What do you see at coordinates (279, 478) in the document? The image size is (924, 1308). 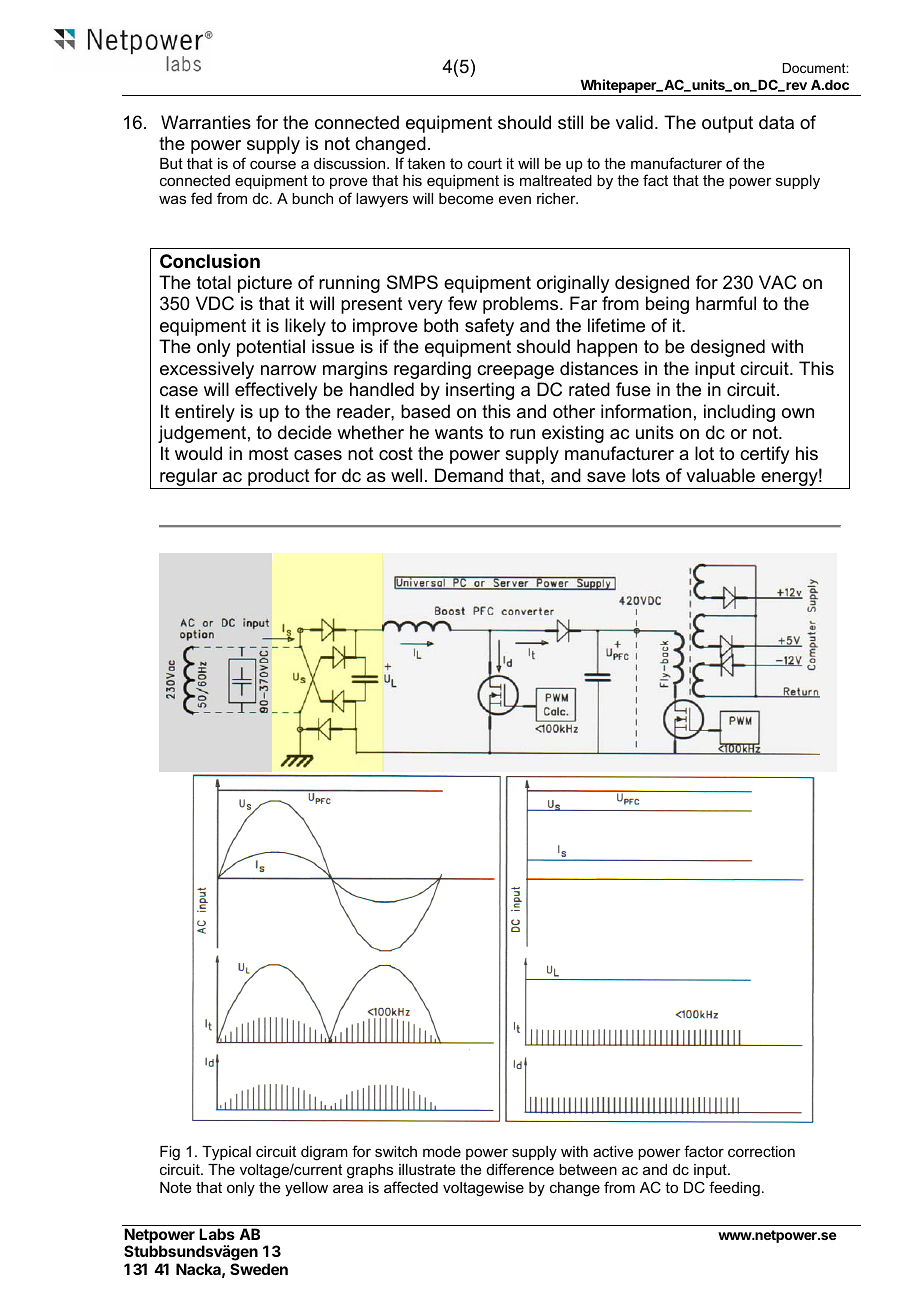 I see `product` at bounding box center [279, 478].
